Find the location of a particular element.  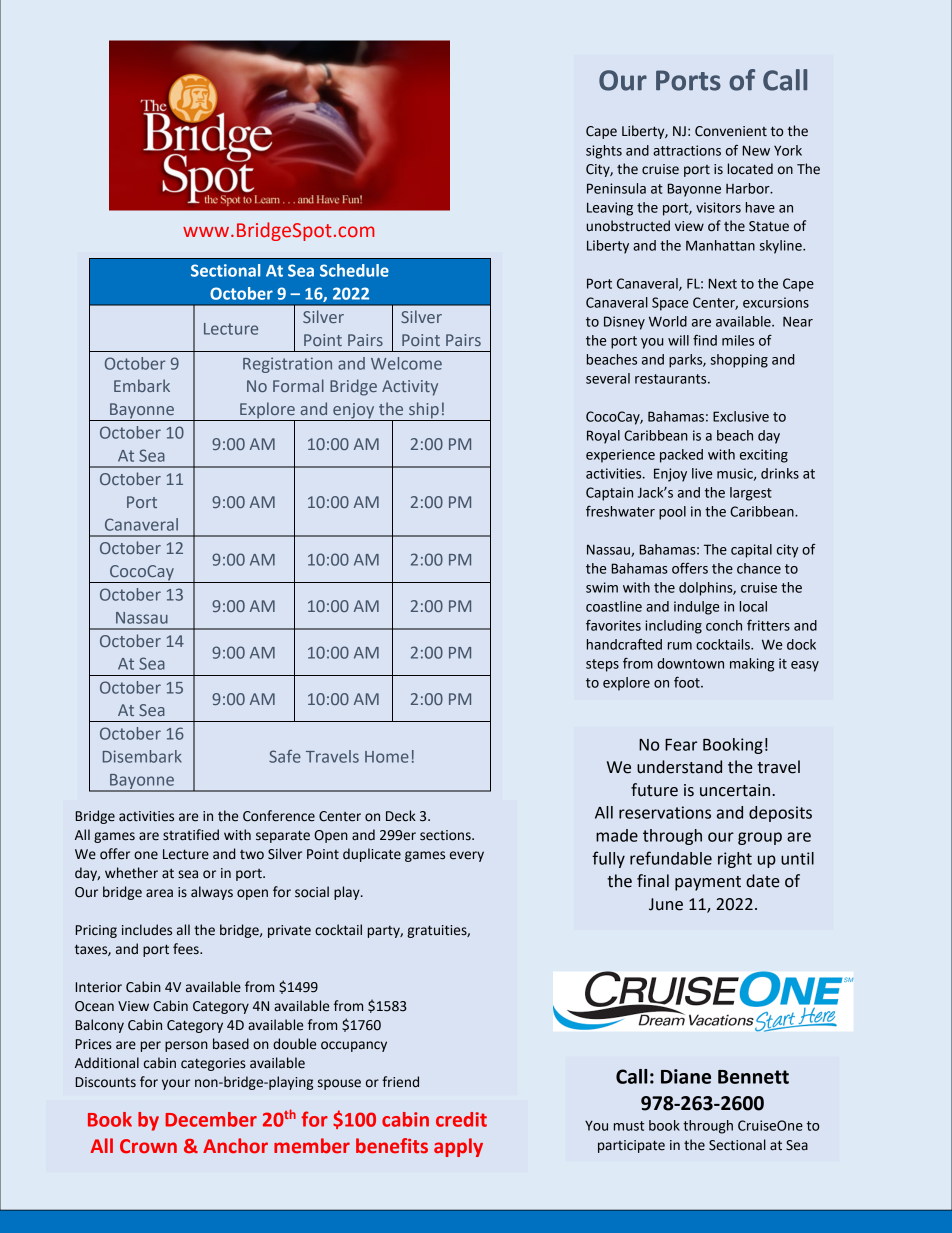

conch is located at coordinates (724, 625).
